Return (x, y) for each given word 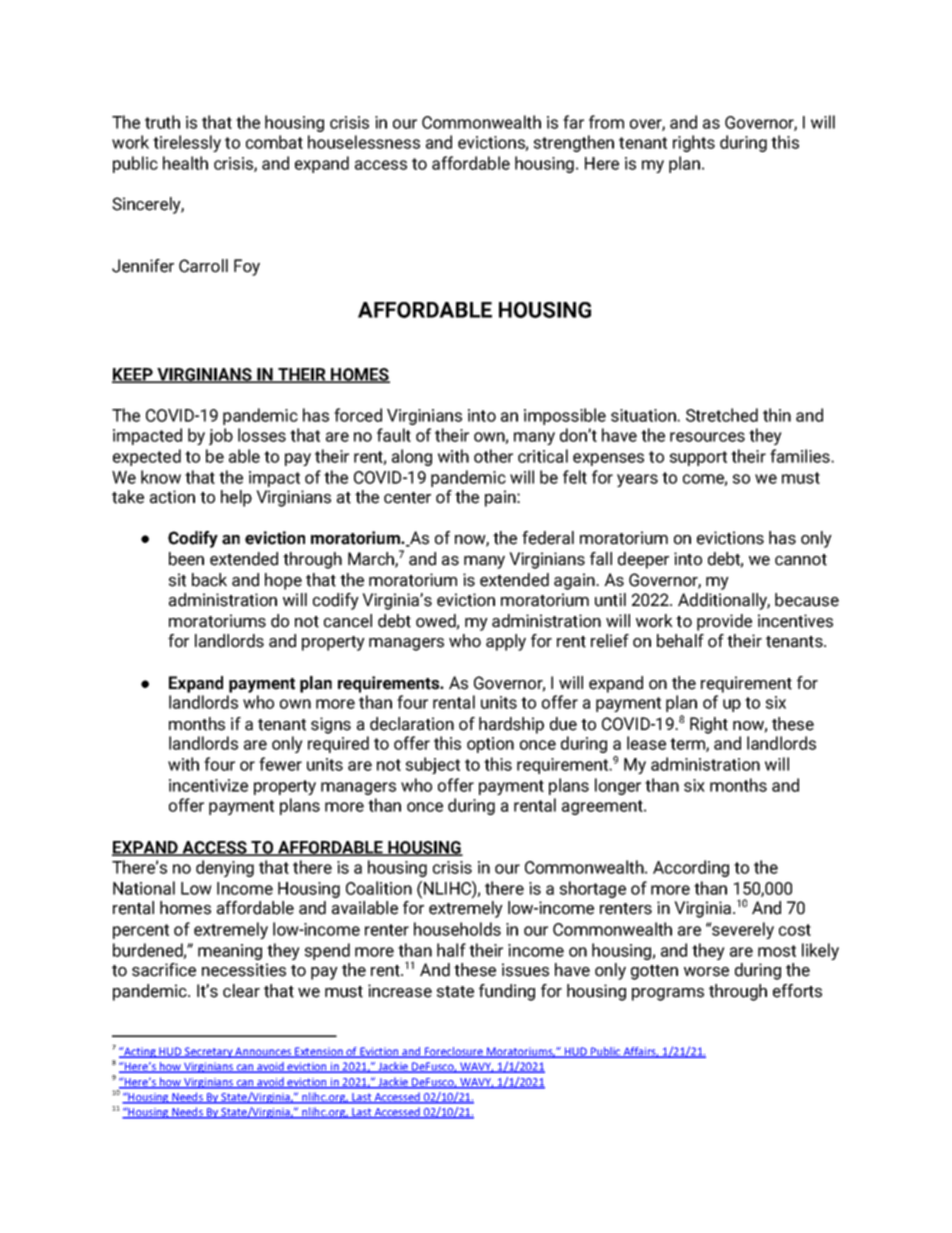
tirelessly (187, 143)
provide (724, 622)
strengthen (574, 143)
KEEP (133, 375)
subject (433, 765)
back (209, 580)
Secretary (208, 1052)
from (606, 122)
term (688, 745)
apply (506, 642)
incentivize (208, 785)
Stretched (722, 415)
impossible (565, 416)
